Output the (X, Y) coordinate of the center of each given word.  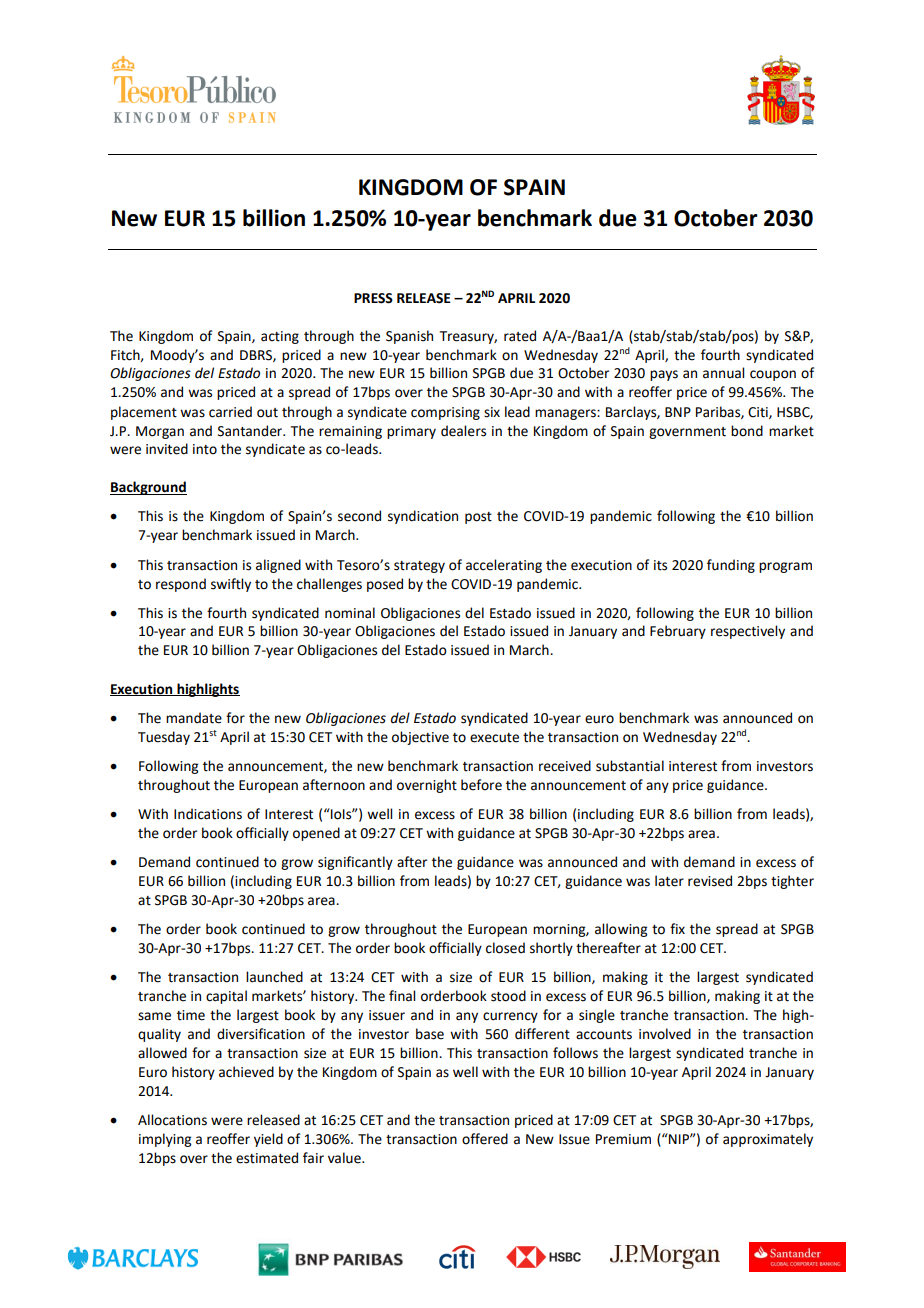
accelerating (504, 566)
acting (280, 337)
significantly (355, 863)
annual (723, 373)
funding (731, 566)
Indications (208, 814)
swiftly (231, 585)
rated (520, 336)
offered (485, 1139)
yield (268, 1140)
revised (710, 881)
